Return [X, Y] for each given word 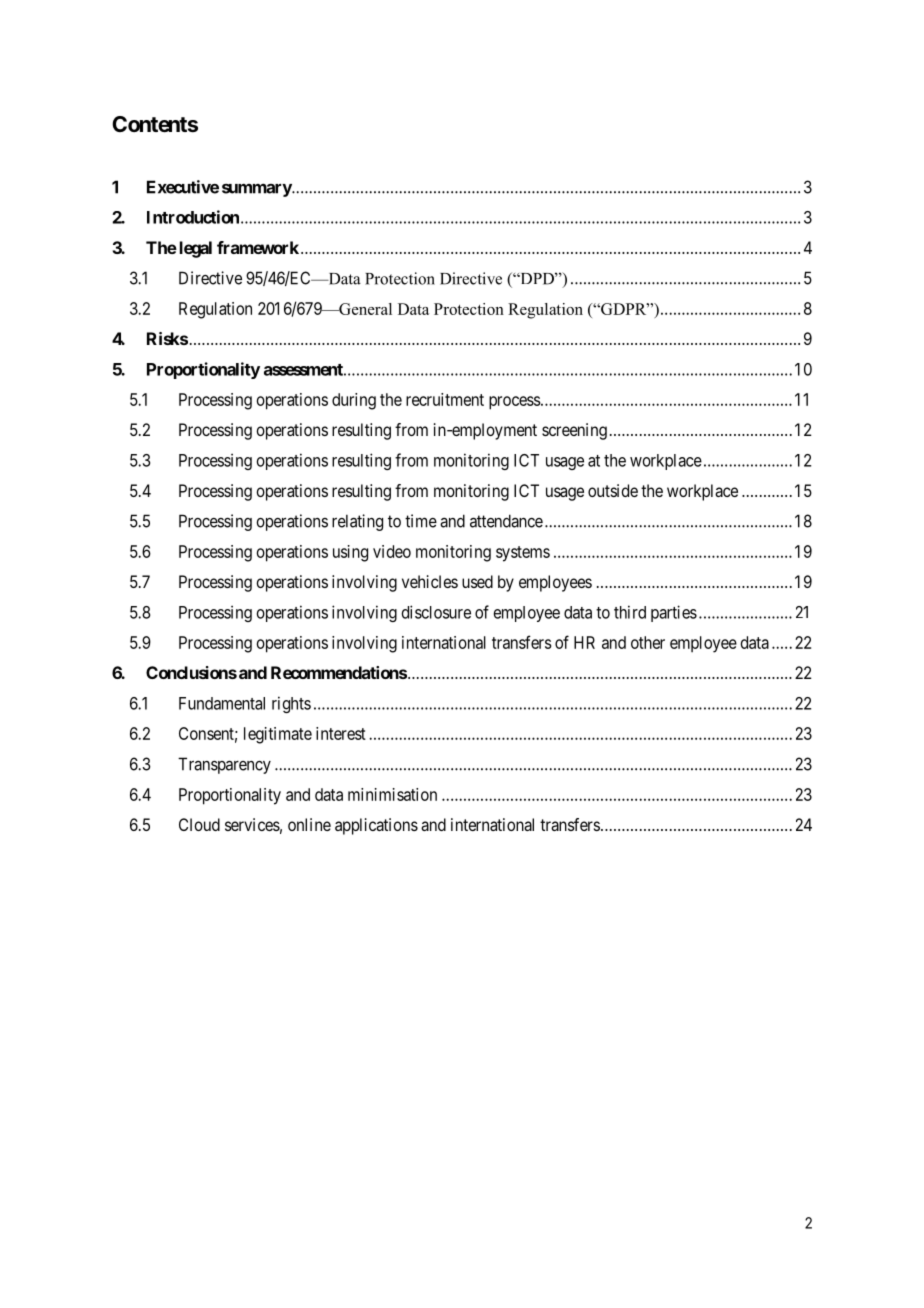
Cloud [199, 824]
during [354, 401]
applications [376, 826]
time [421, 521]
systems [523, 554]
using [350, 553]
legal [194, 249]
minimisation [392, 794]
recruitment [445, 399]
